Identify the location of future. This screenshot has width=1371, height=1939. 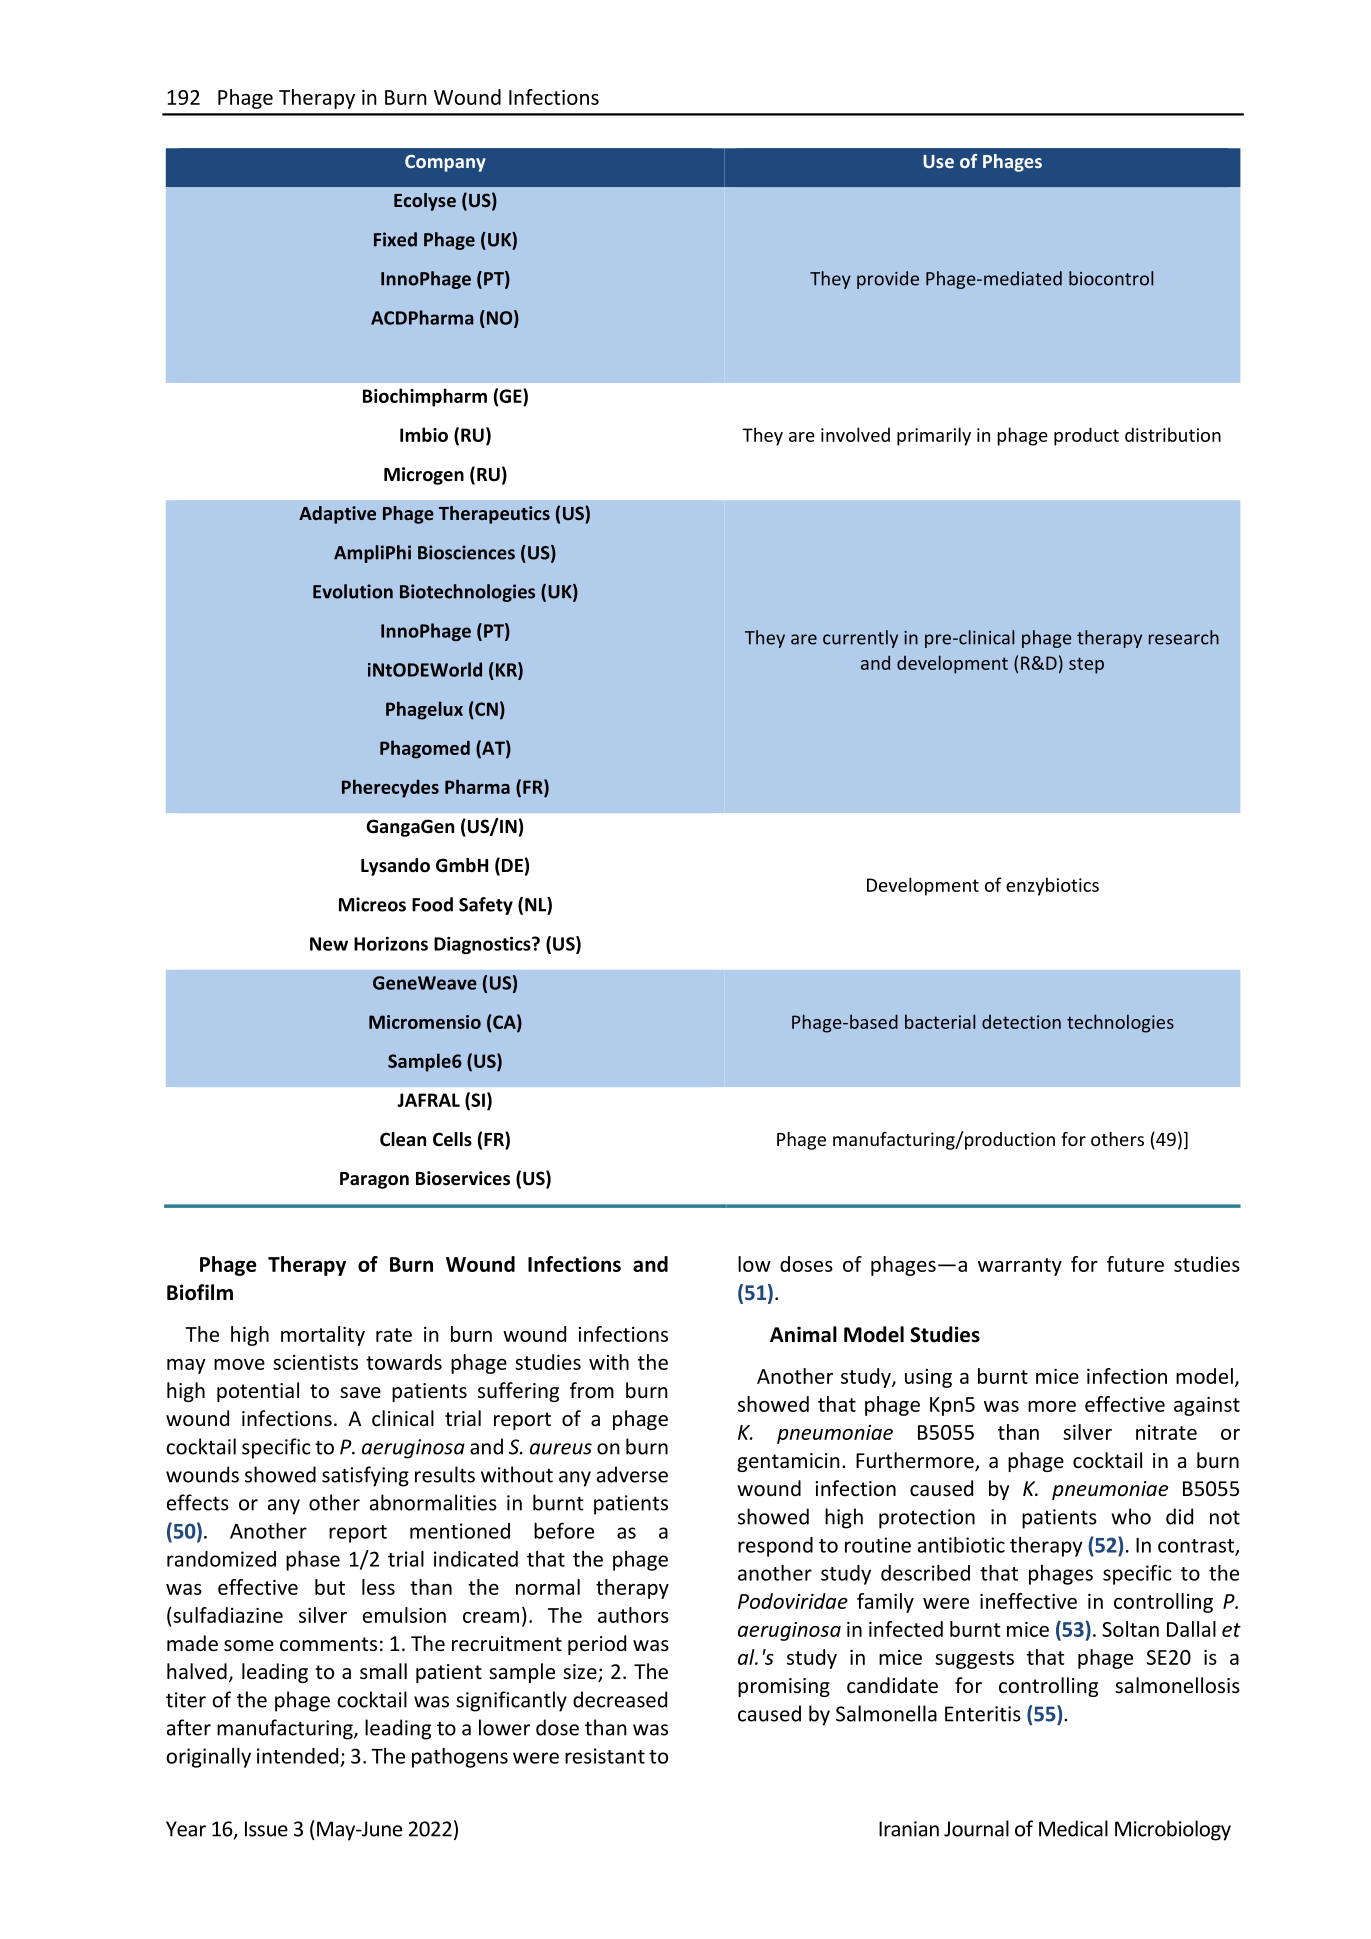
(1135, 1264).
